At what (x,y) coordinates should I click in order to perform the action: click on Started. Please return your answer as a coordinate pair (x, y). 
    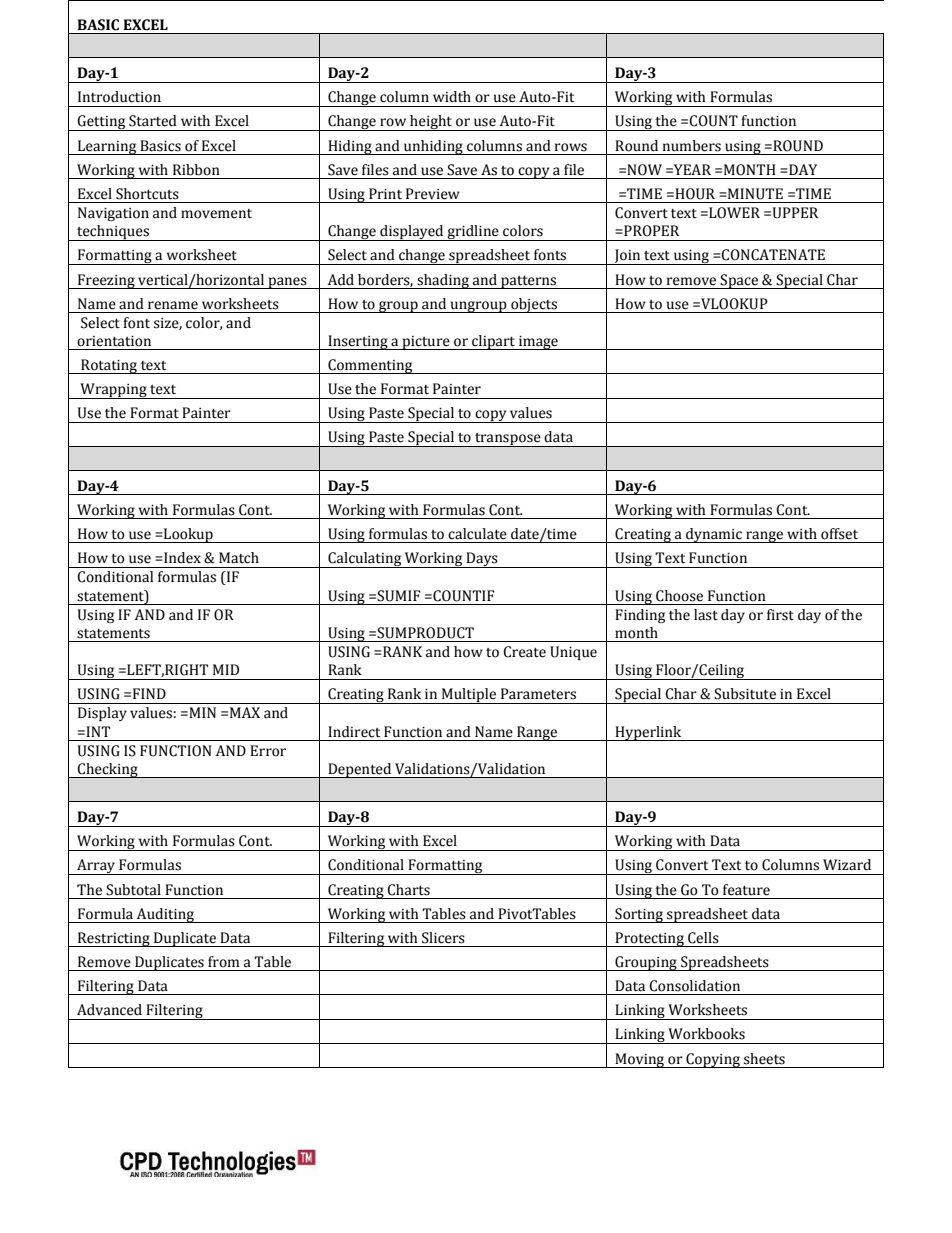
    Looking at the image, I should click on (153, 121).
